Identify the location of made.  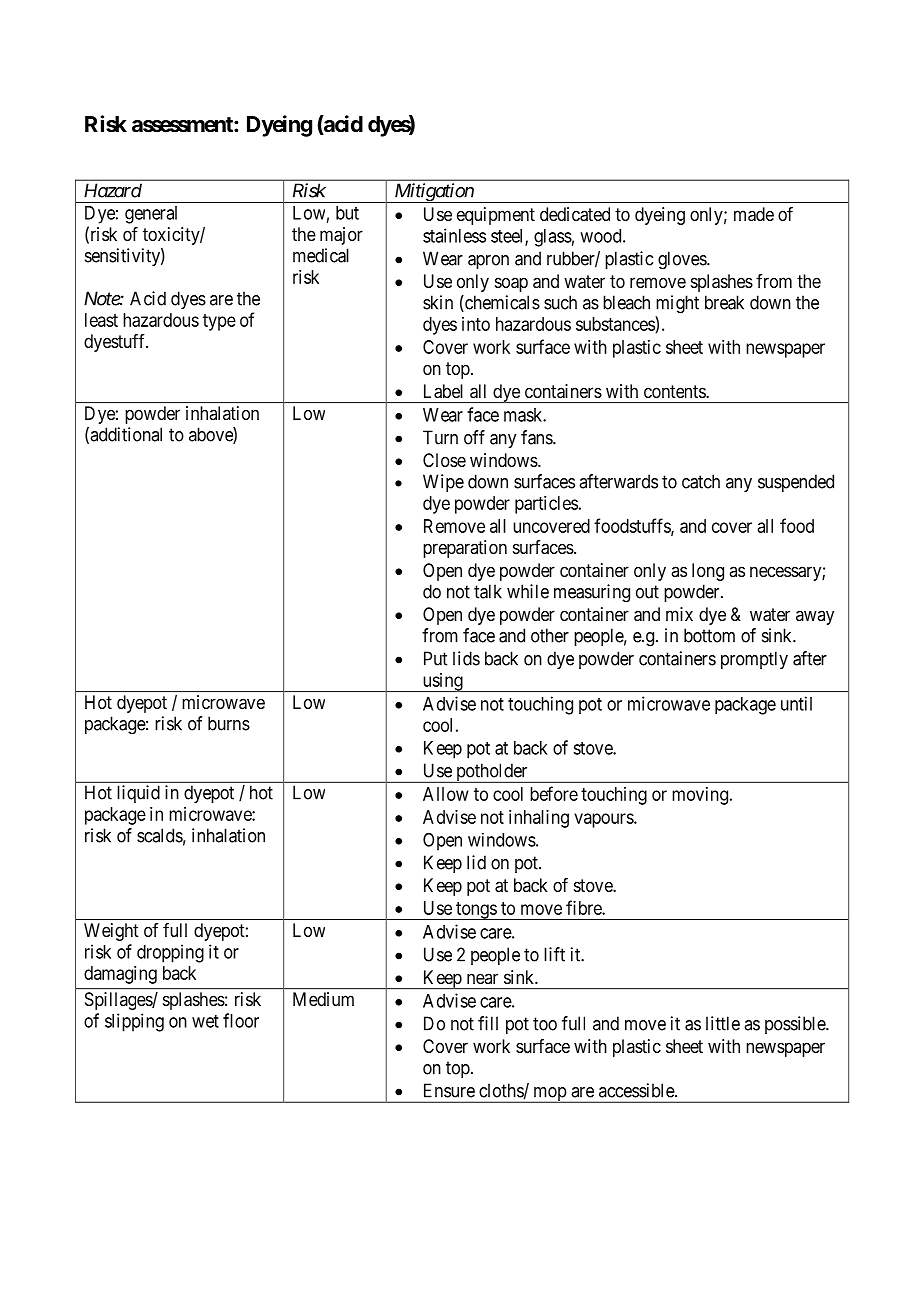
(754, 214).
